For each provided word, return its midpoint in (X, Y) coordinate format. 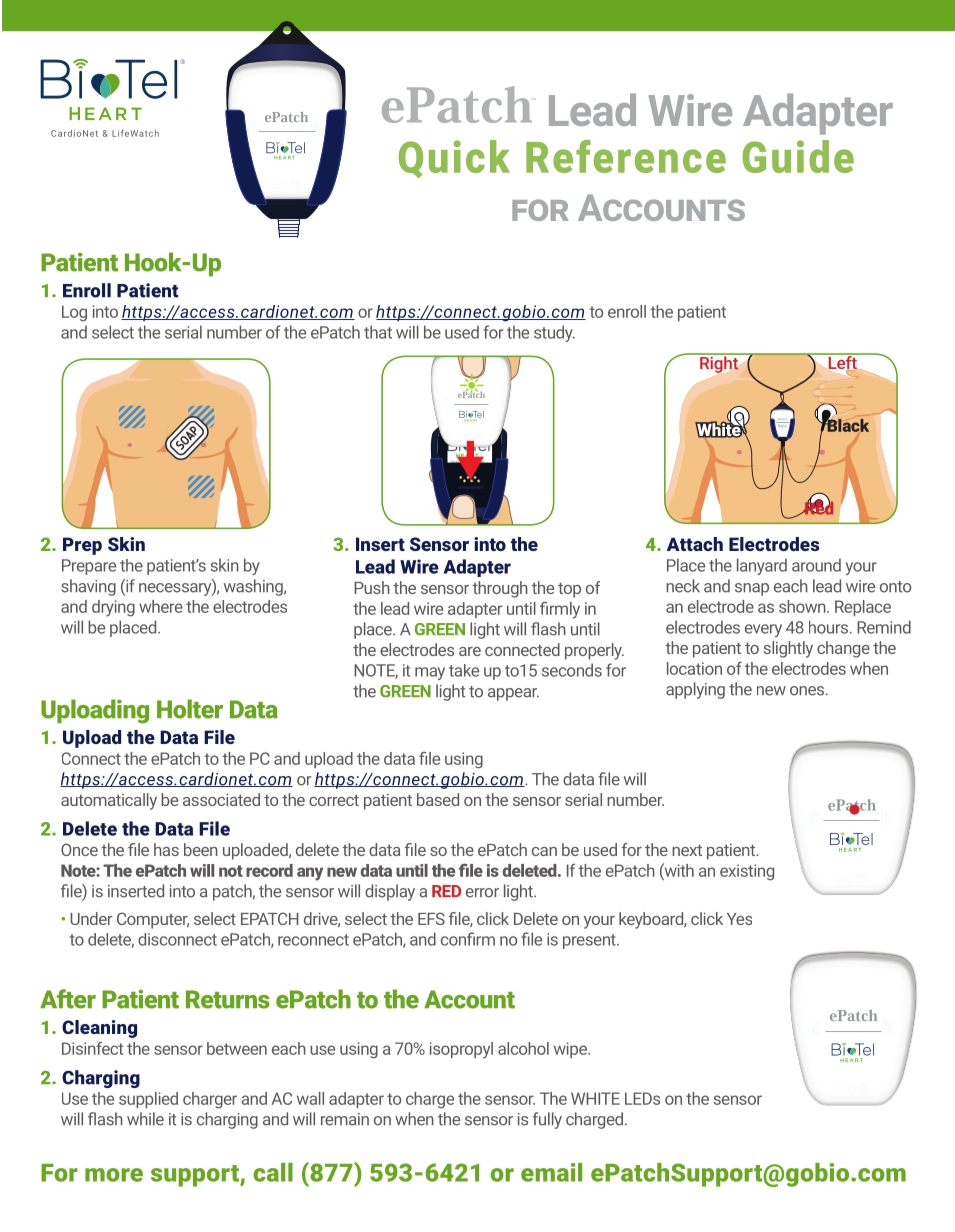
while (145, 1119)
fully (547, 1120)
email (551, 1172)
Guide (798, 156)
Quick (454, 159)
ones (808, 691)
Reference (626, 156)
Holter (190, 709)
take (464, 670)
